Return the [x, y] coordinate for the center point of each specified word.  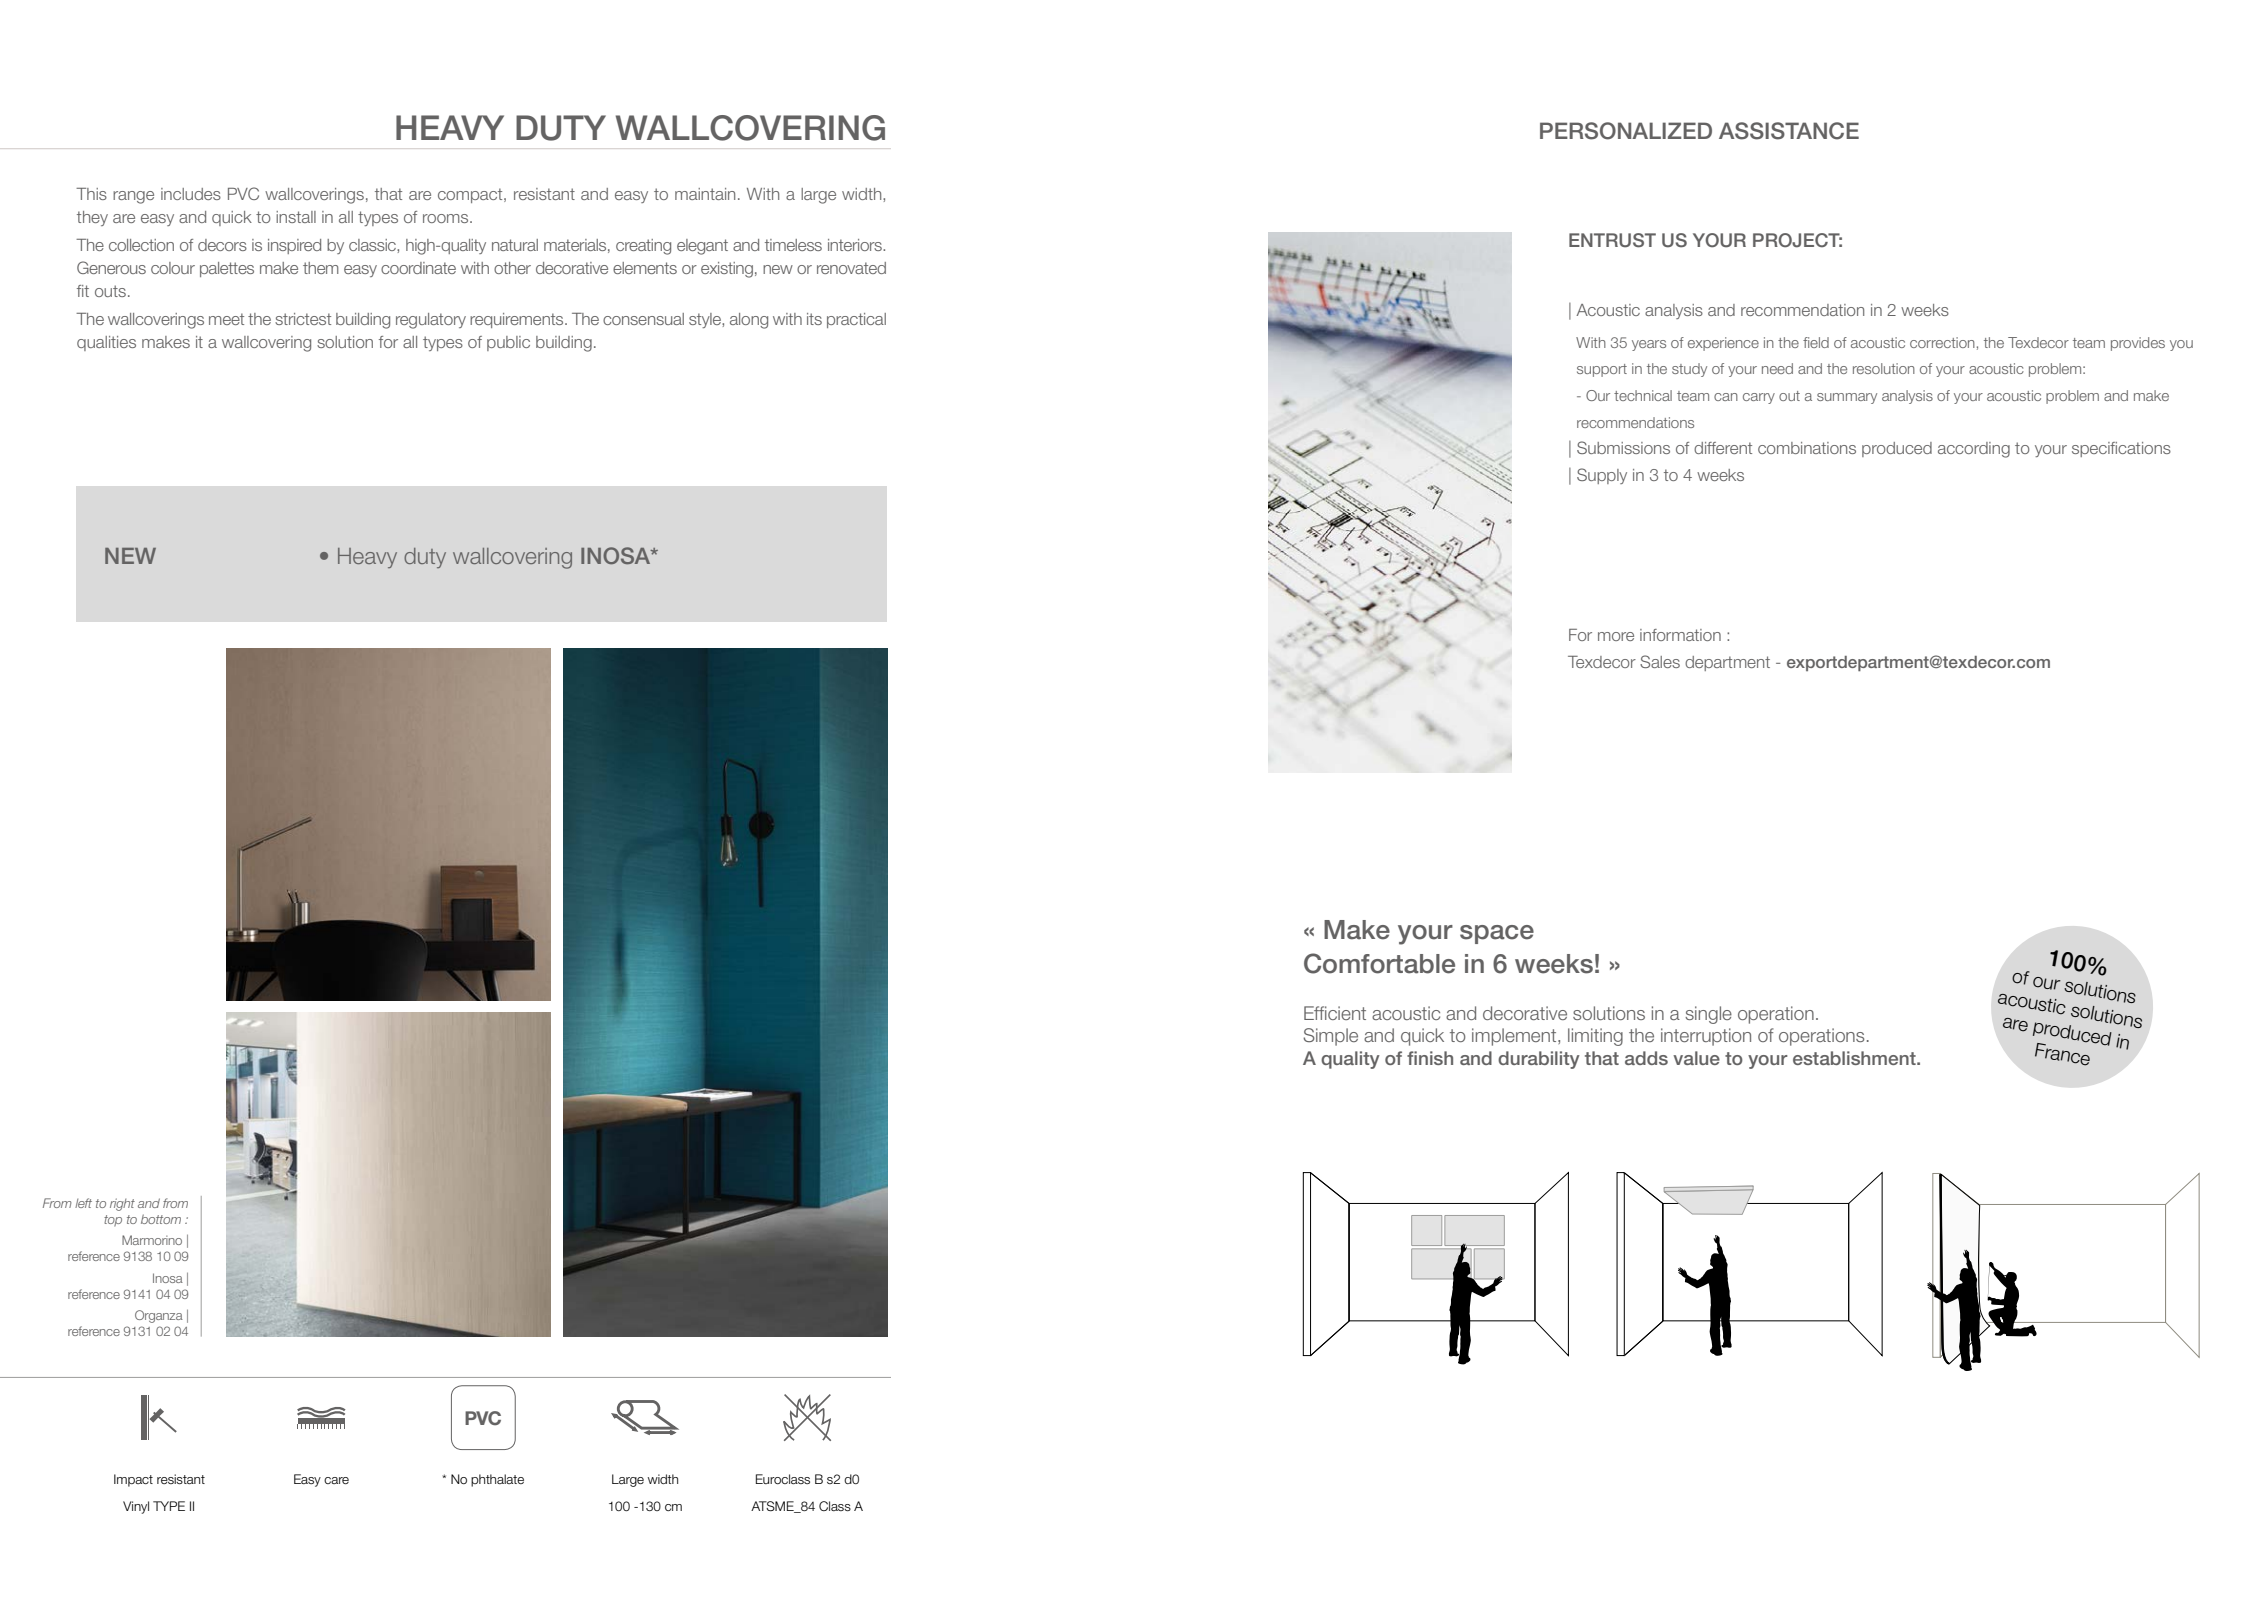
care [336, 1480]
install [296, 217]
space [1497, 934]
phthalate [497, 1480]
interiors [856, 245]
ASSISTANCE [1789, 131]
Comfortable [1379, 963]
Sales [1660, 661]
